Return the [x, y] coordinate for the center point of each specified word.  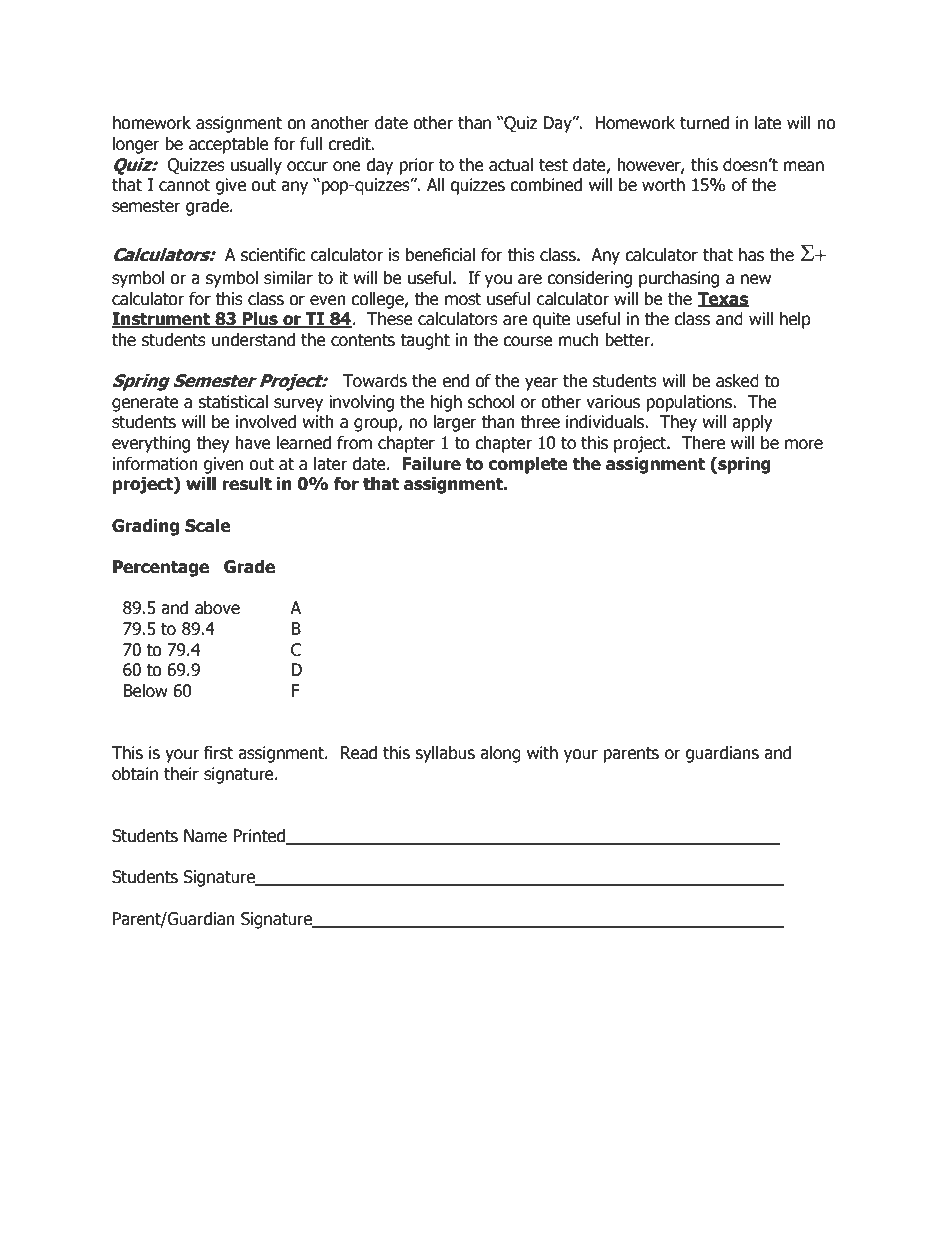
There [703, 443]
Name [205, 836]
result [247, 484]
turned [704, 123]
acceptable [229, 145]
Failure [432, 464]
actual [511, 165]
